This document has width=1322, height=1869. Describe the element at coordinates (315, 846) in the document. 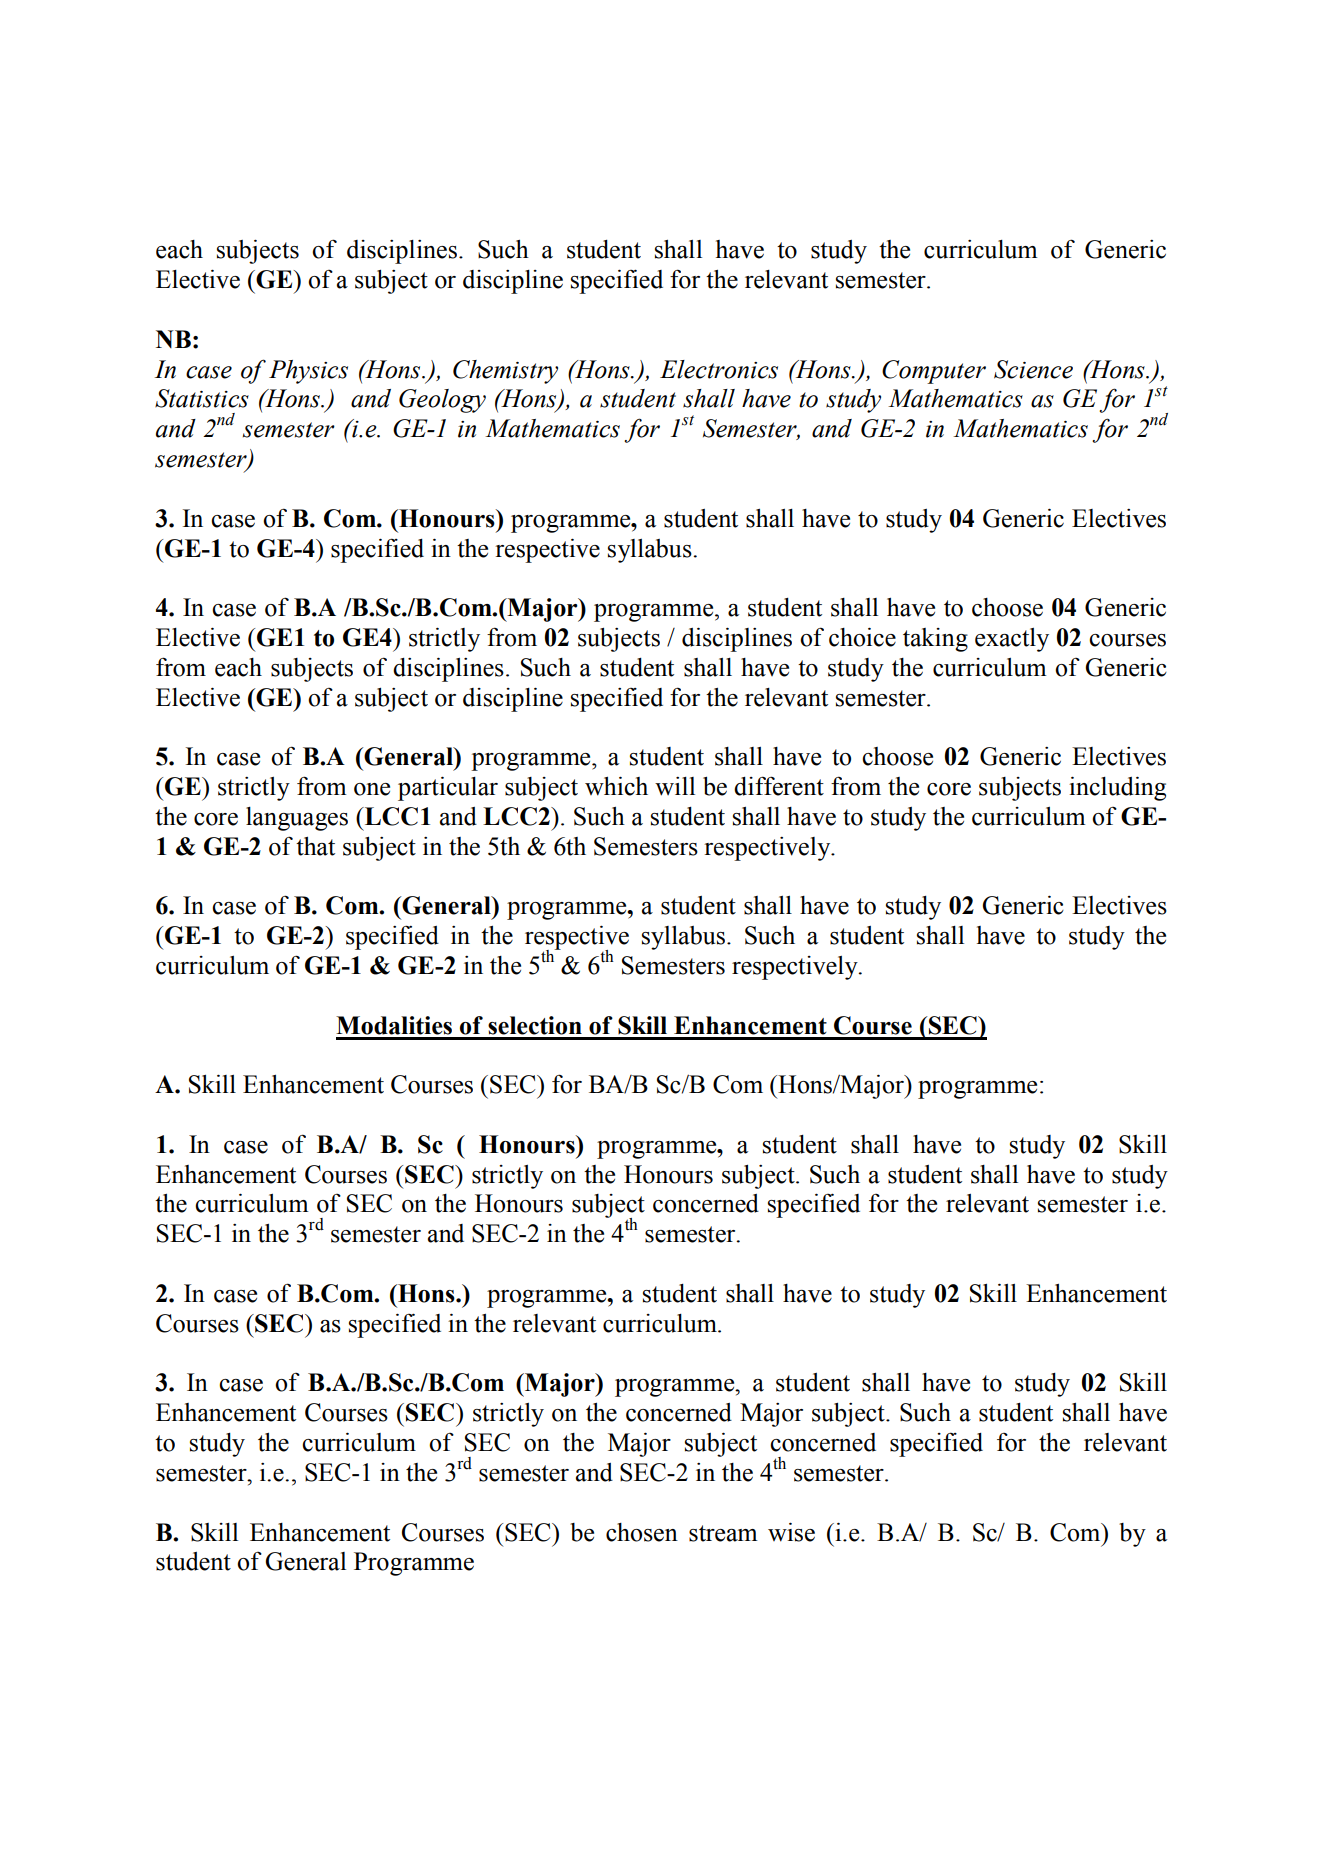

I see `that` at that location.
